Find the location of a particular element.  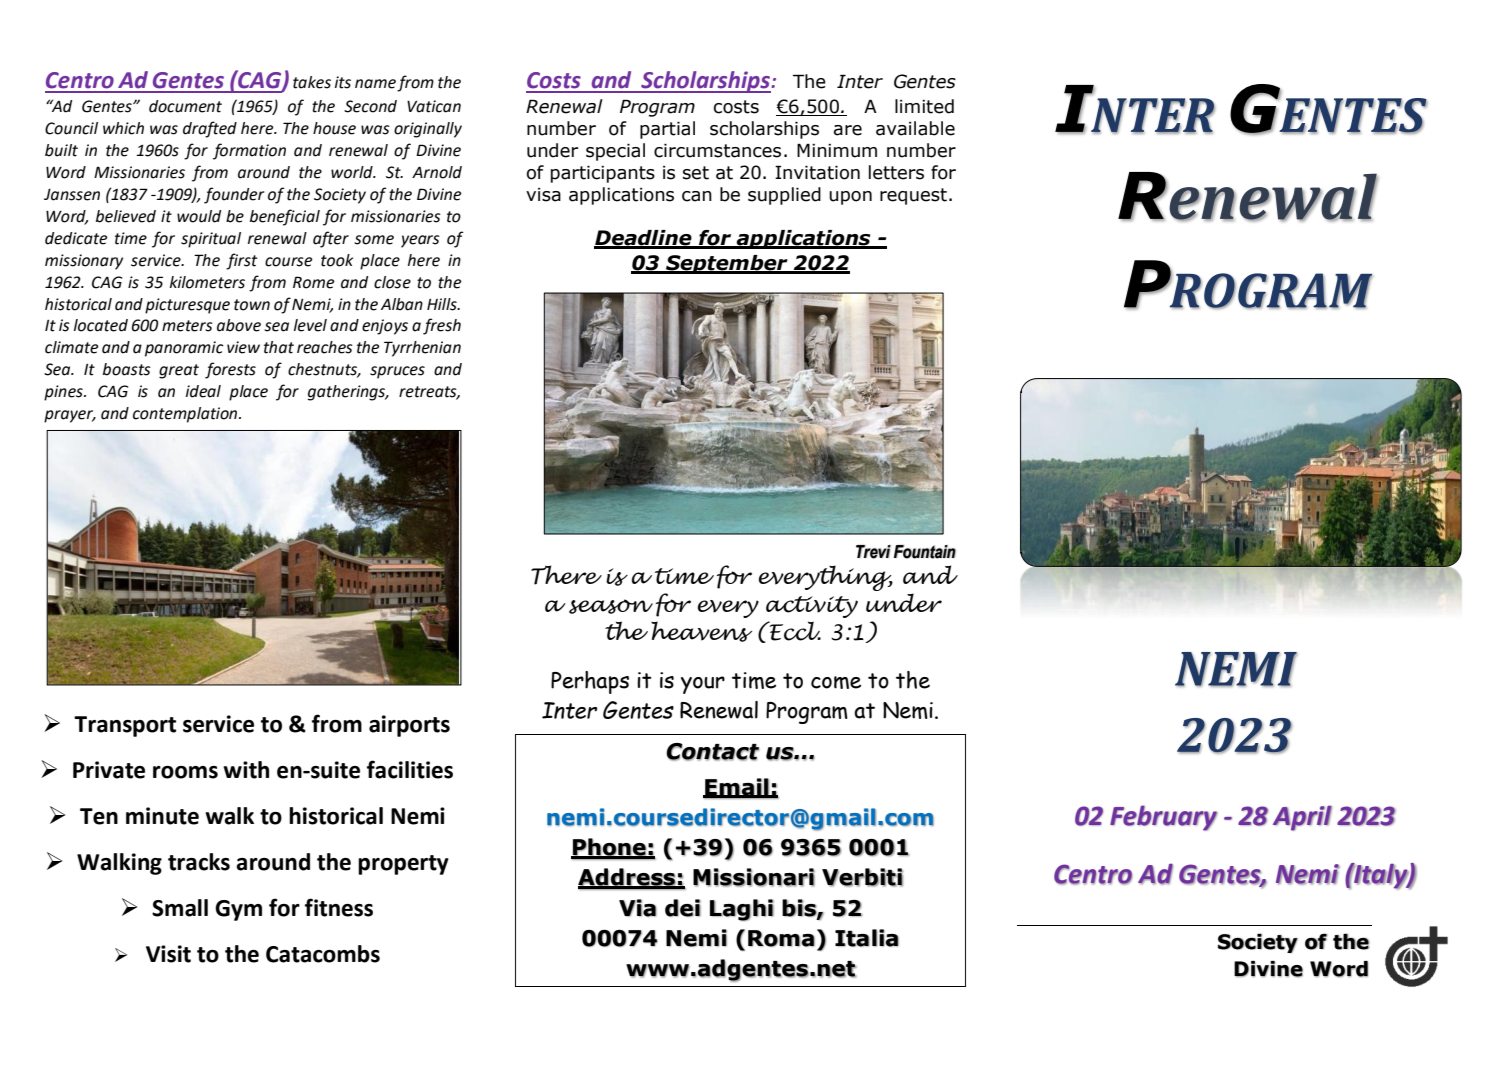

partial is located at coordinates (667, 130).
